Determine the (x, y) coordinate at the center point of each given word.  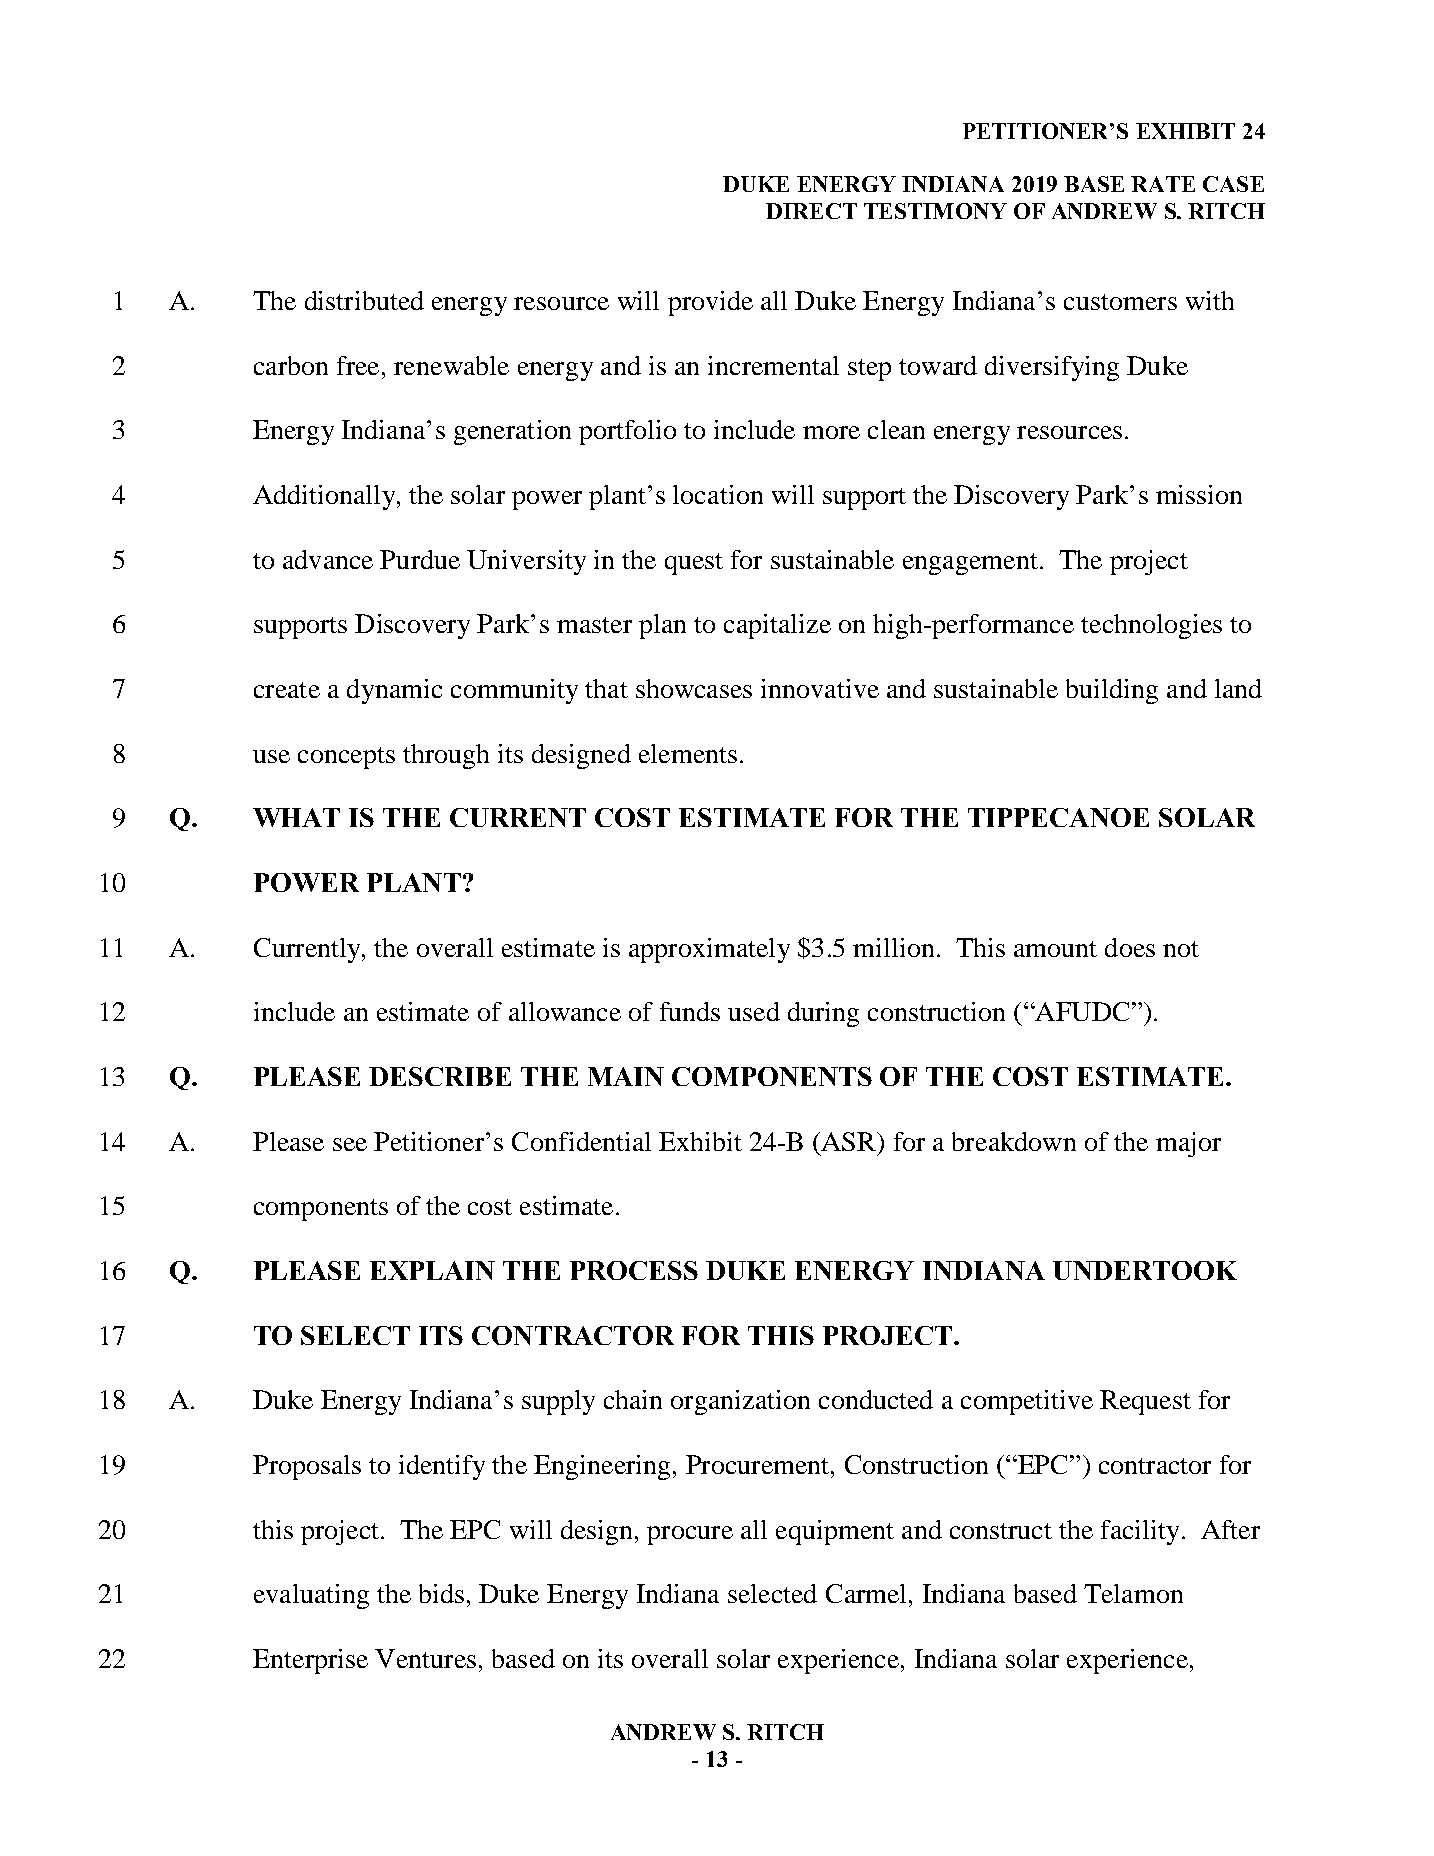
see (350, 1144)
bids (441, 1593)
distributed (364, 300)
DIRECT (811, 211)
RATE (1163, 184)
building (1112, 691)
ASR (850, 1141)
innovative (820, 688)
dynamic (394, 691)
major (1188, 1144)
